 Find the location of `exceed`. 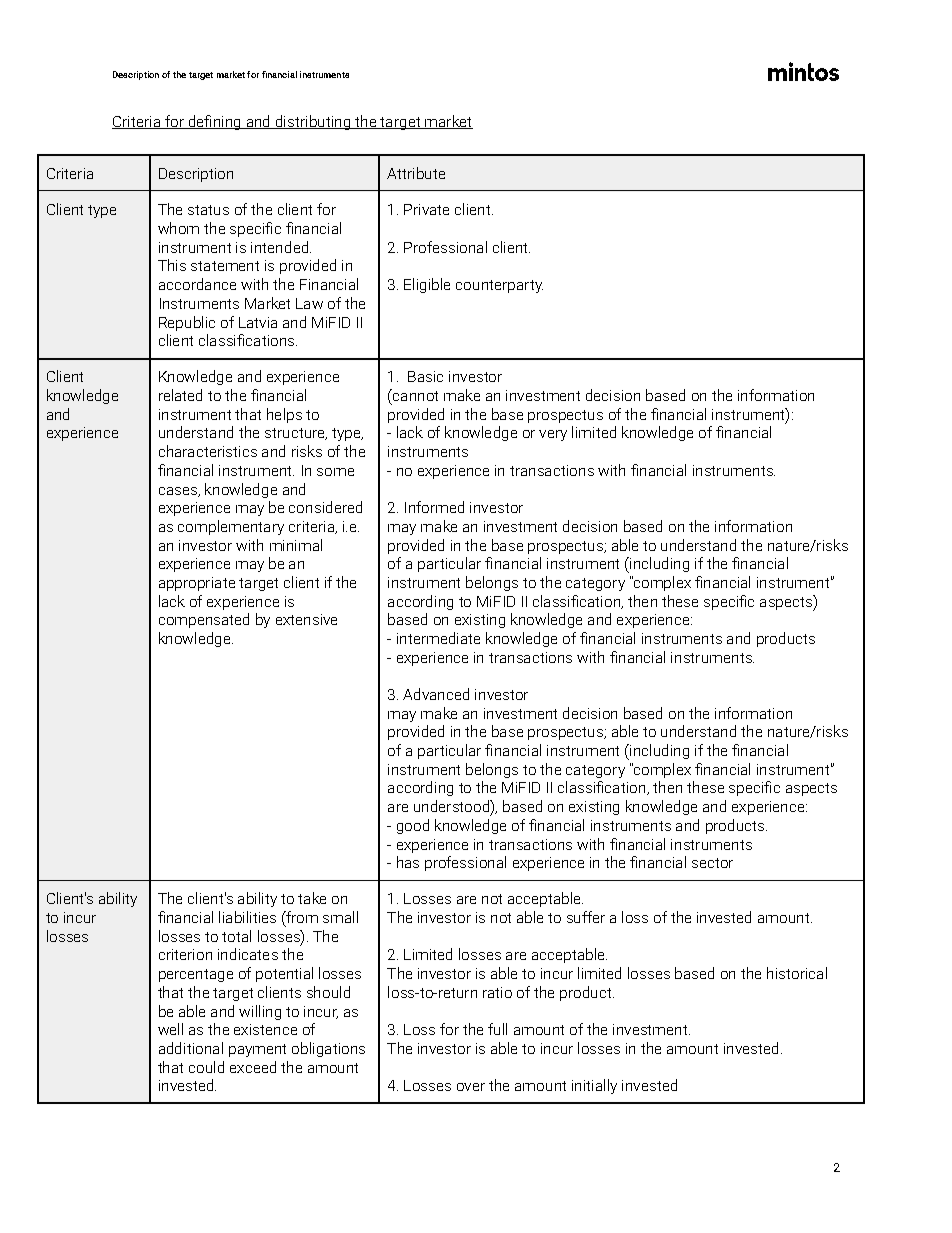

exceed is located at coordinates (253, 1067).
